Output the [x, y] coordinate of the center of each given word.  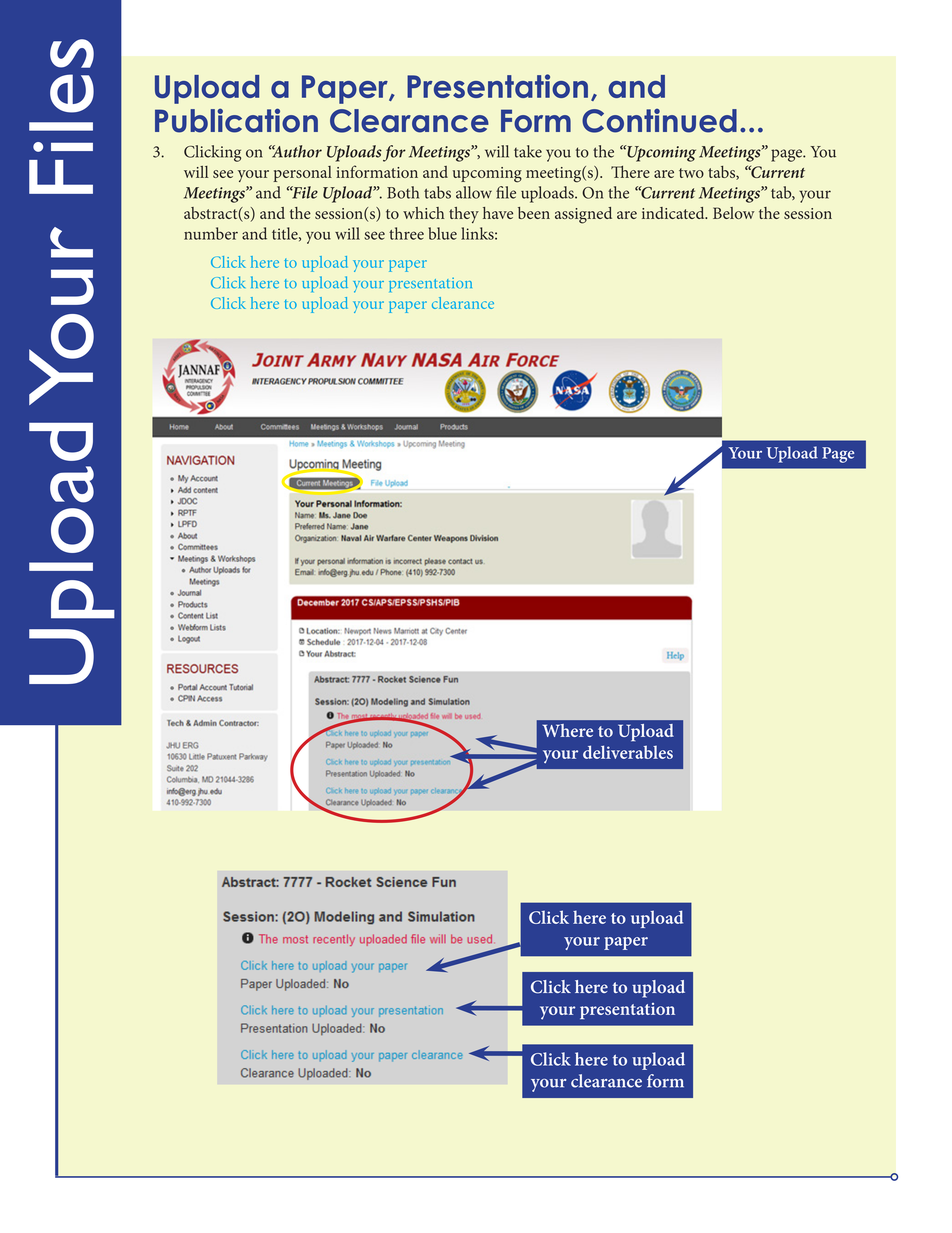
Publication [236, 120]
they [464, 215]
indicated [674, 213]
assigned [583, 215]
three [406, 233]
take [528, 151]
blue [442, 233]
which [423, 213]
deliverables [628, 752]
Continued [659, 121]
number [211, 233]
